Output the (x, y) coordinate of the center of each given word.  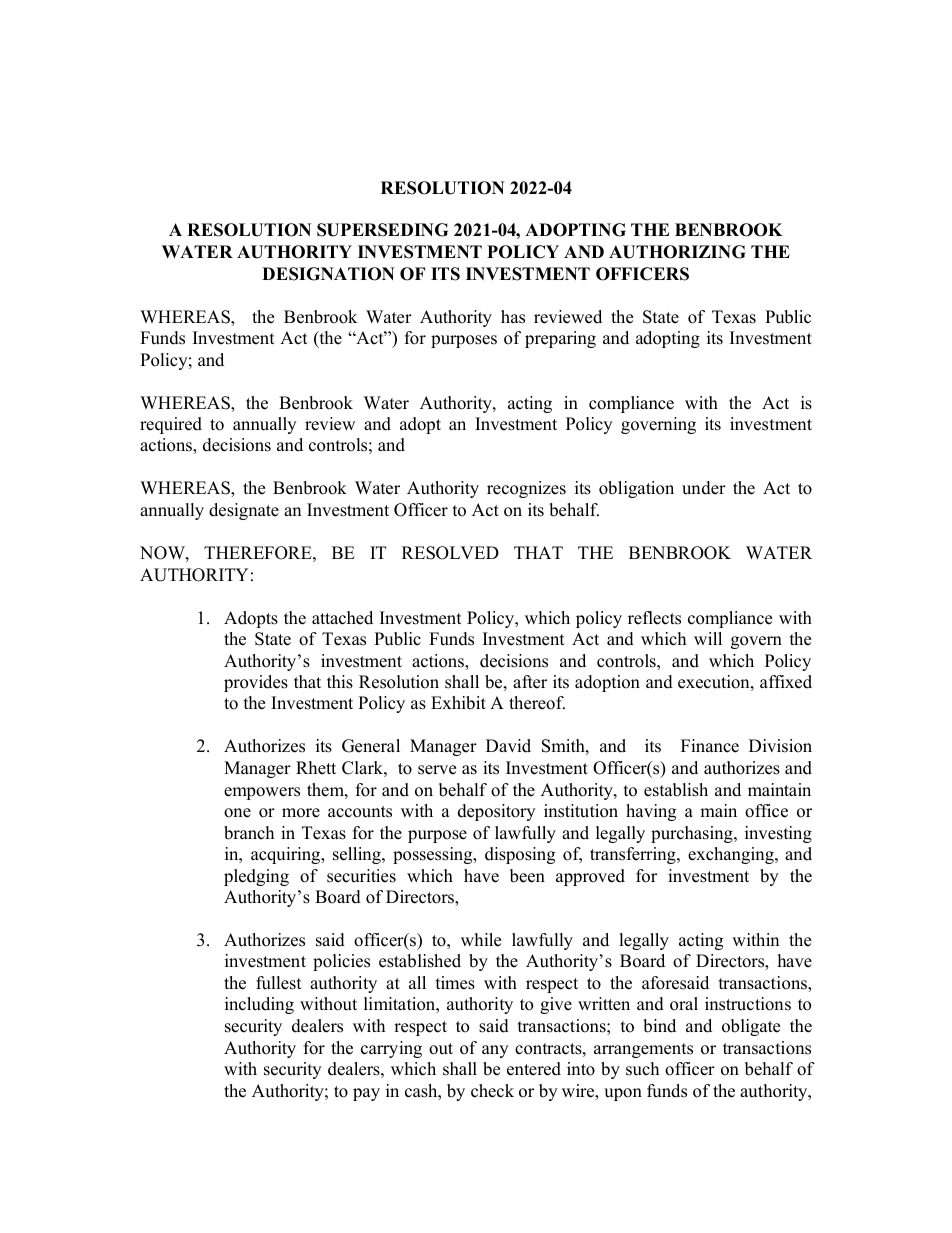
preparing (560, 339)
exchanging (732, 855)
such (642, 1069)
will (708, 638)
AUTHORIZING (677, 252)
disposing (520, 855)
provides (256, 683)
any (495, 1051)
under (704, 488)
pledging (256, 877)
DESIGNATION (328, 274)
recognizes (526, 489)
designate (244, 511)
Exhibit (458, 703)
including (259, 1005)
